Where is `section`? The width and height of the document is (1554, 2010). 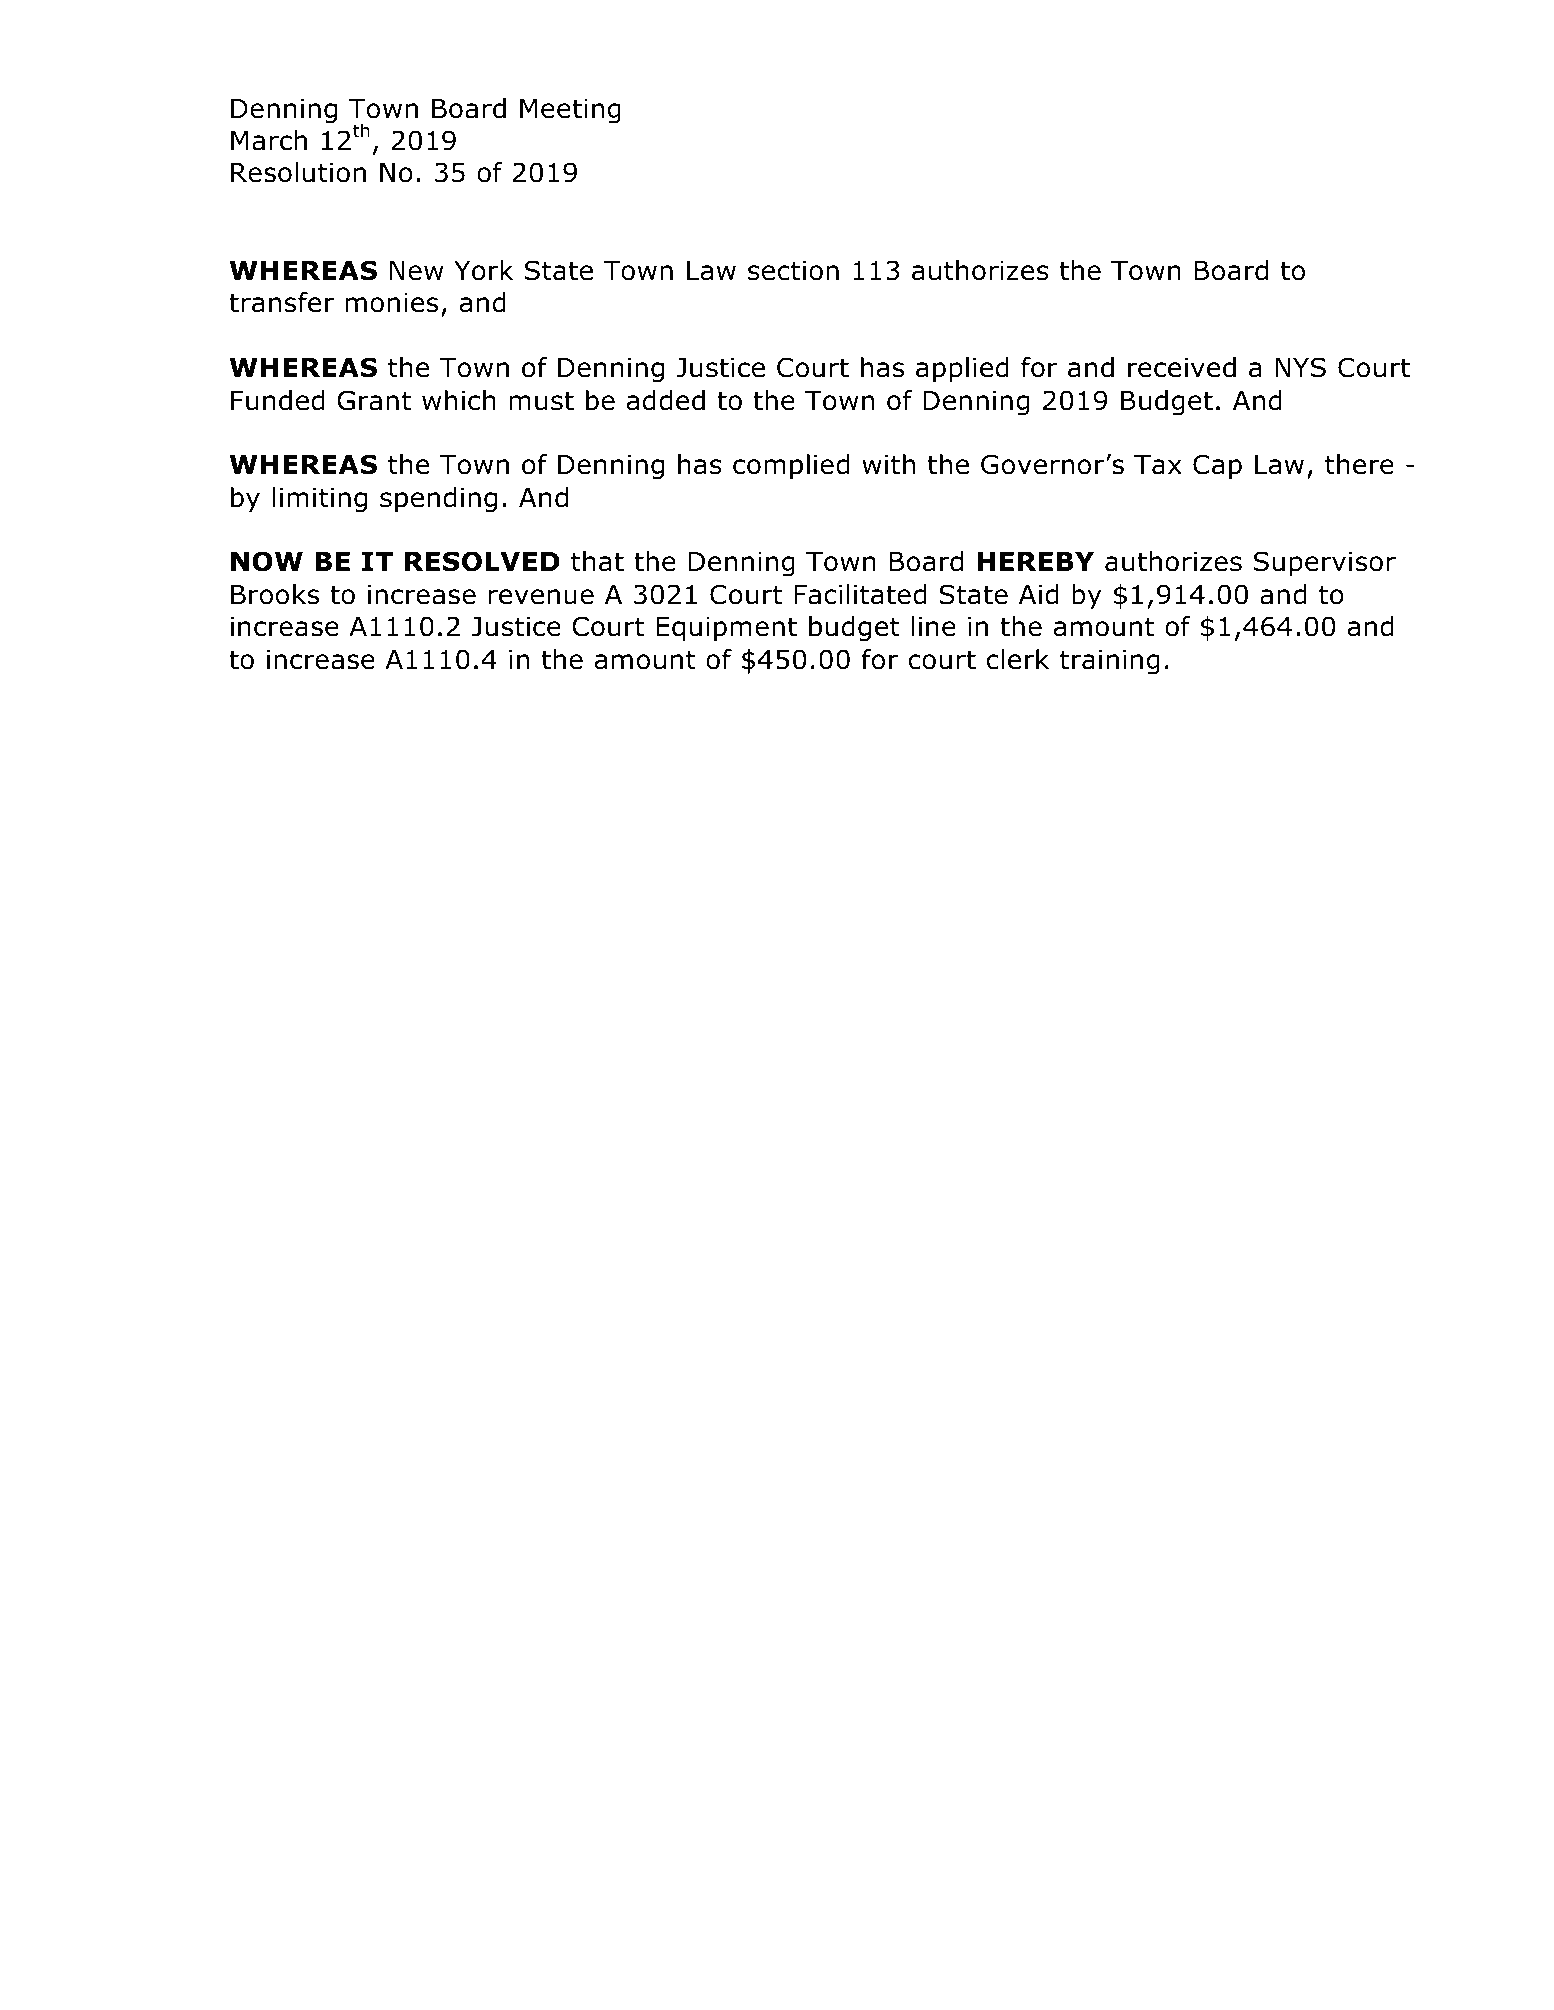 section is located at coordinates (793, 271).
